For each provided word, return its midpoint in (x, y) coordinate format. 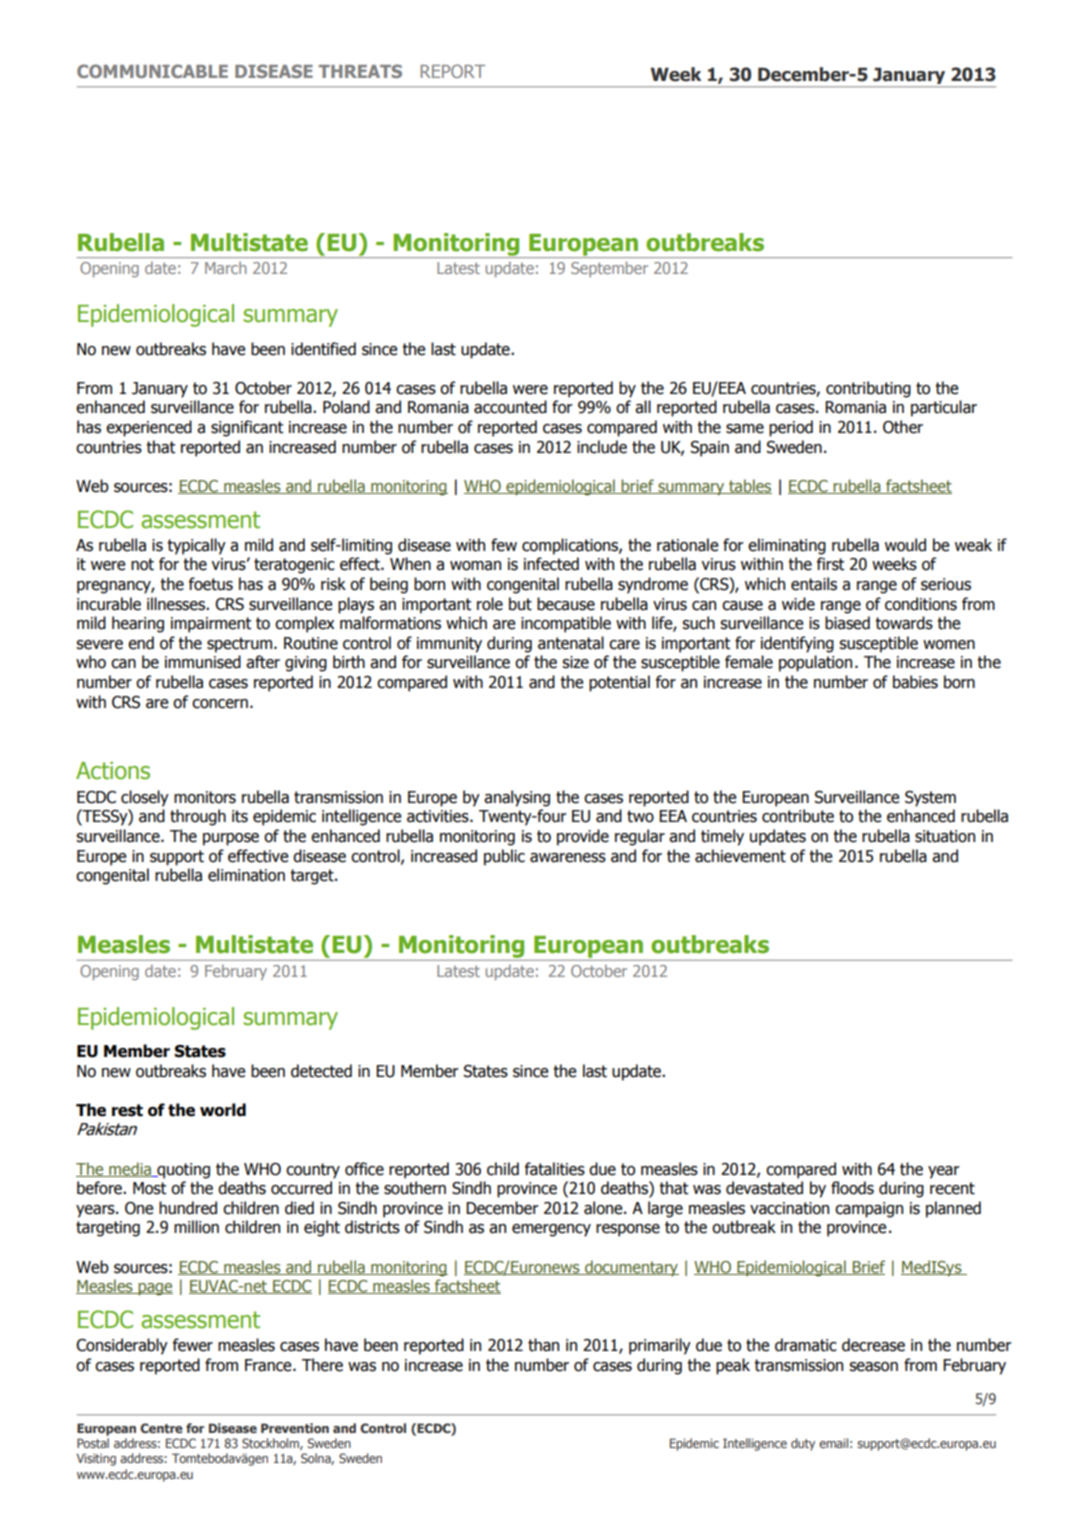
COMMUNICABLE (152, 71)
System (930, 799)
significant (247, 428)
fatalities (555, 1169)
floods (852, 1188)
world (223, 1110)
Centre (161, 1428)
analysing (517, 798)
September (609, 269)
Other (903, 427)
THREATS (360, 71)
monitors (205, 797)
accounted (510, 407)
